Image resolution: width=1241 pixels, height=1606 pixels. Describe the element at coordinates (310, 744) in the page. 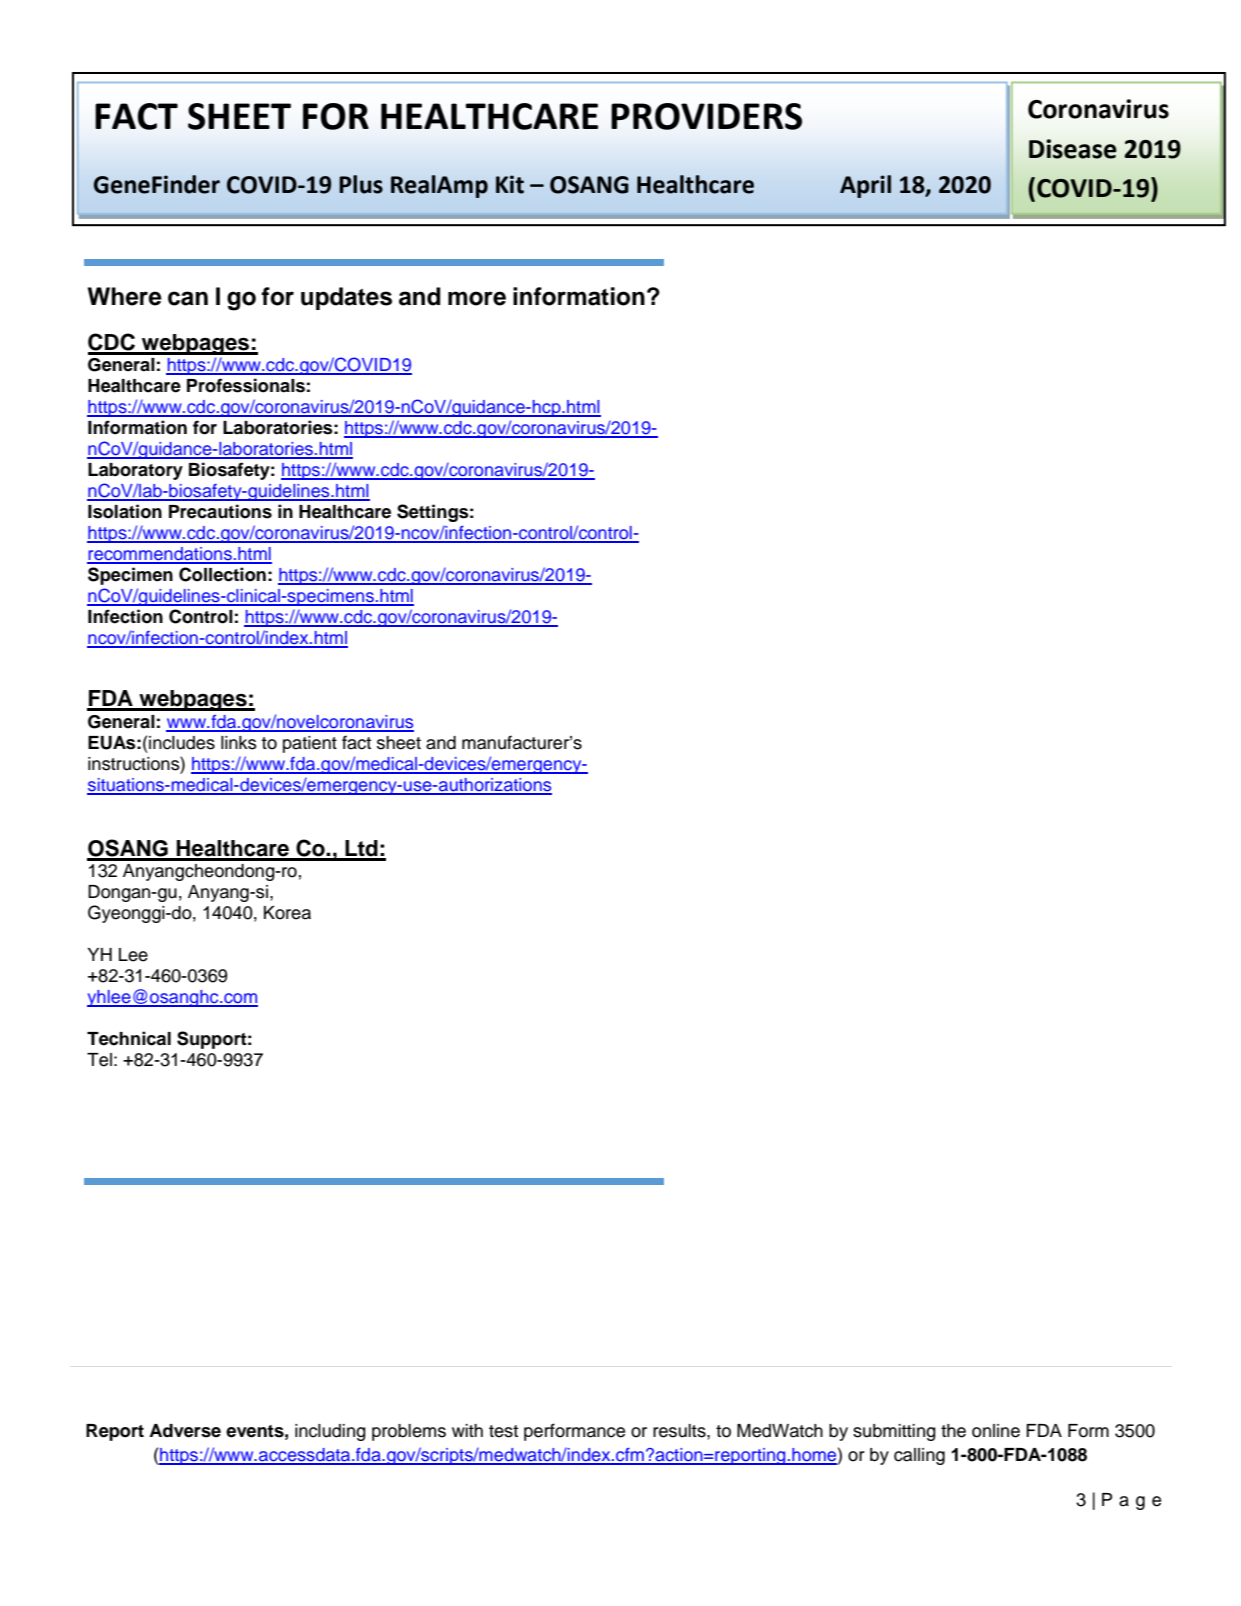

I see `patient` at that location.
